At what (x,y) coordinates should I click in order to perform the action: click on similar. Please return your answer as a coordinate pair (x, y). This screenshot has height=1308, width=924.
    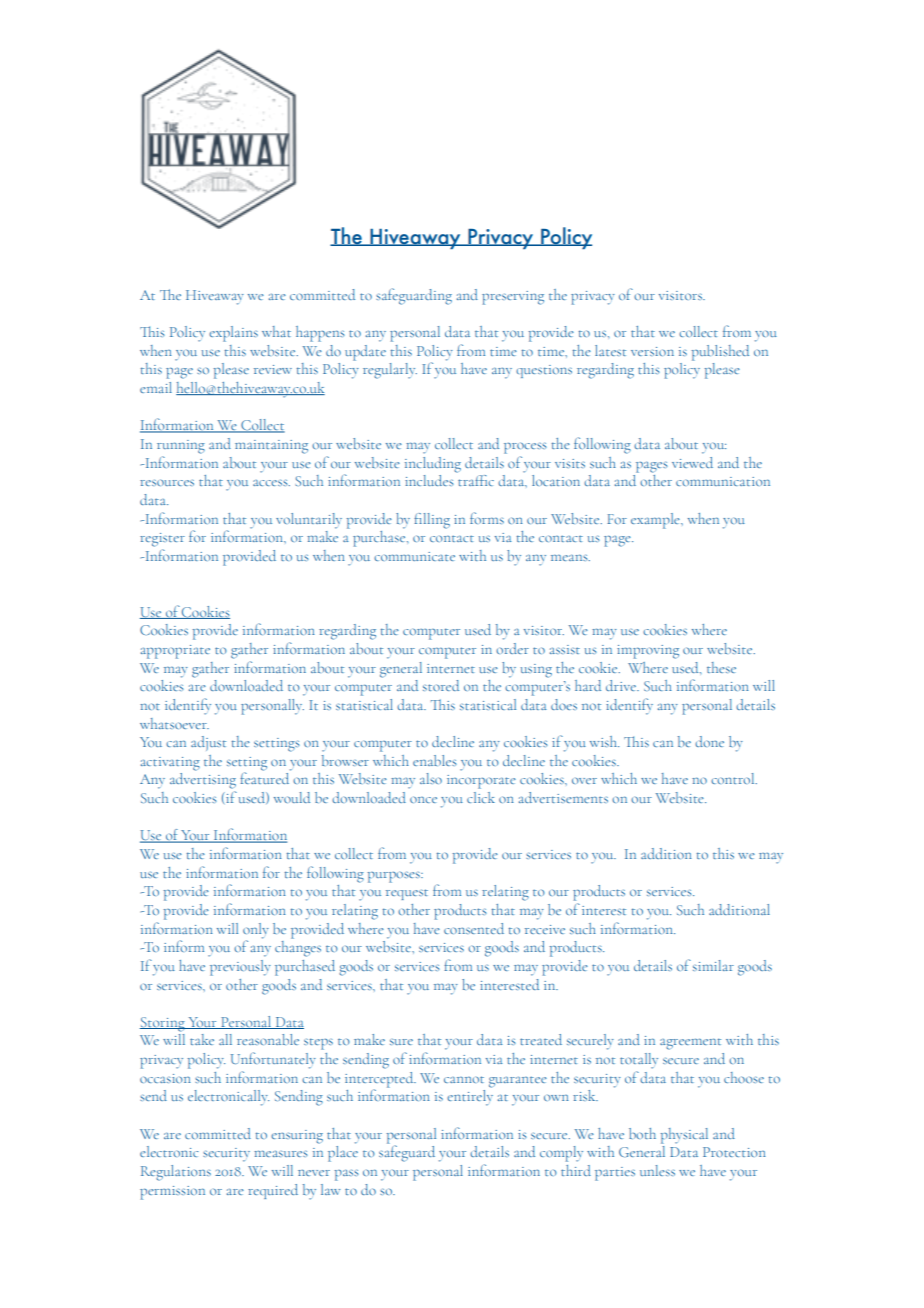
    Looking at the image, I should click on (713, 965).
